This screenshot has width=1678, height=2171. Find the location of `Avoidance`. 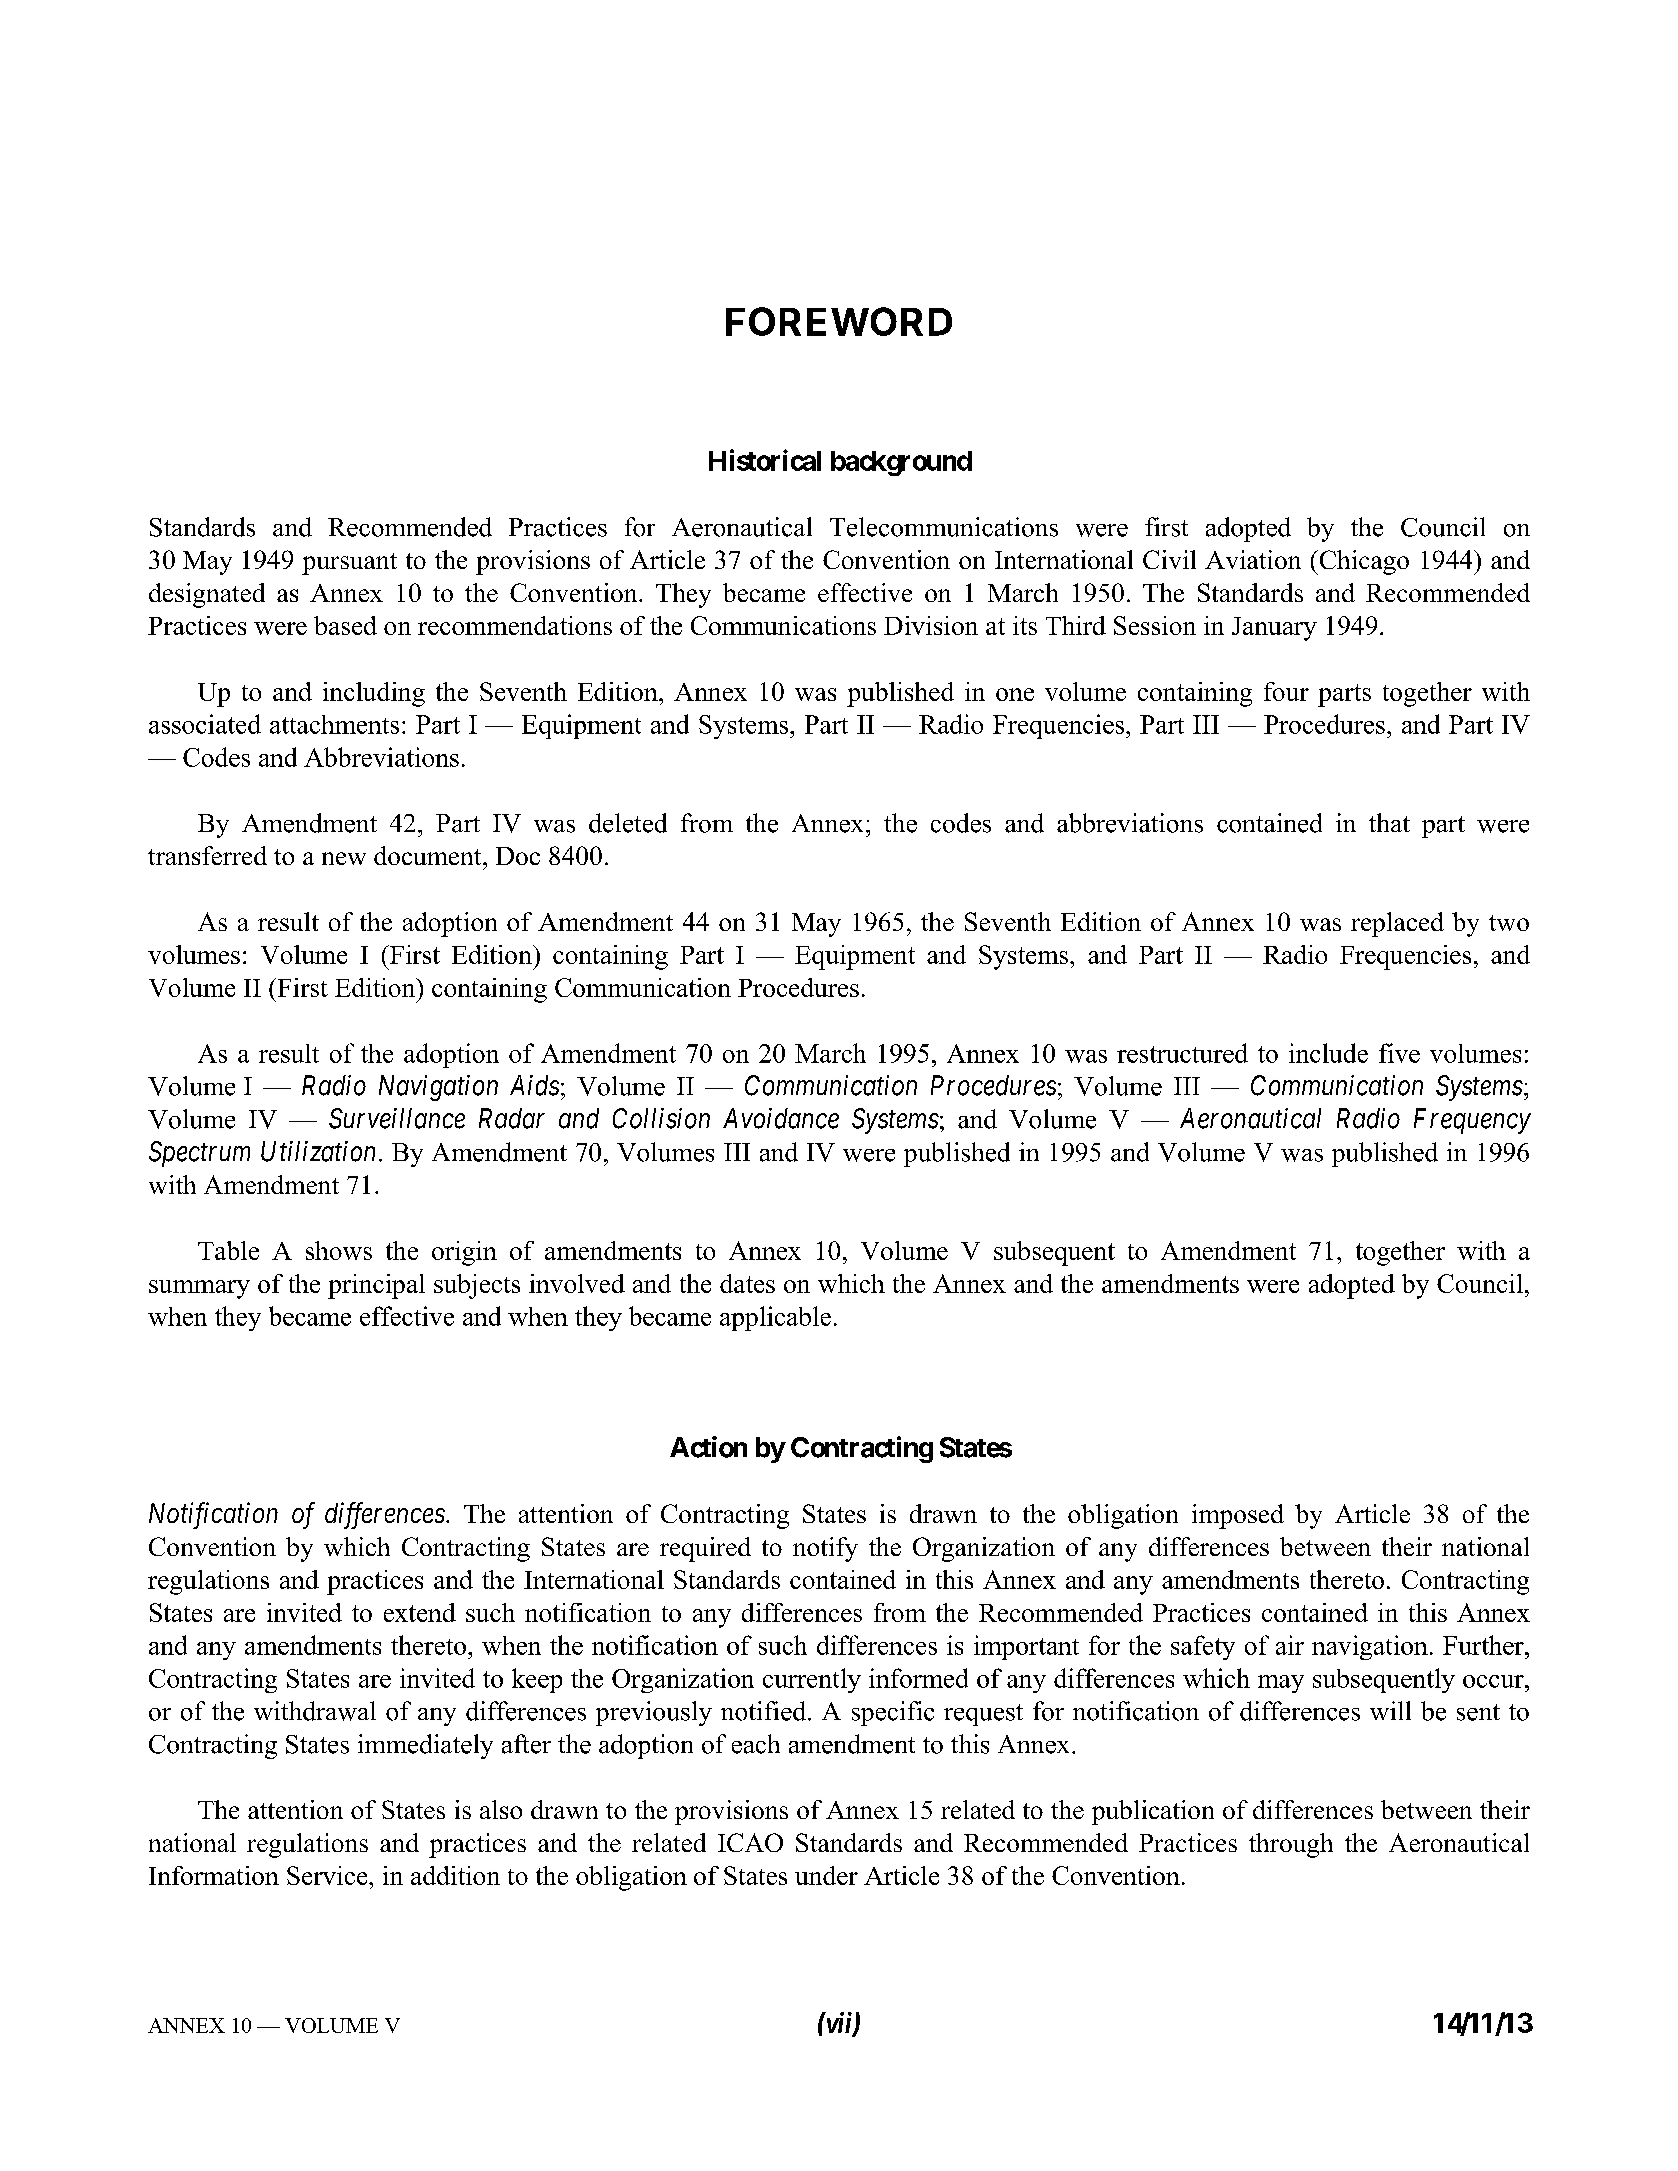

Avoidance is located at coordinates (781, 1118).
